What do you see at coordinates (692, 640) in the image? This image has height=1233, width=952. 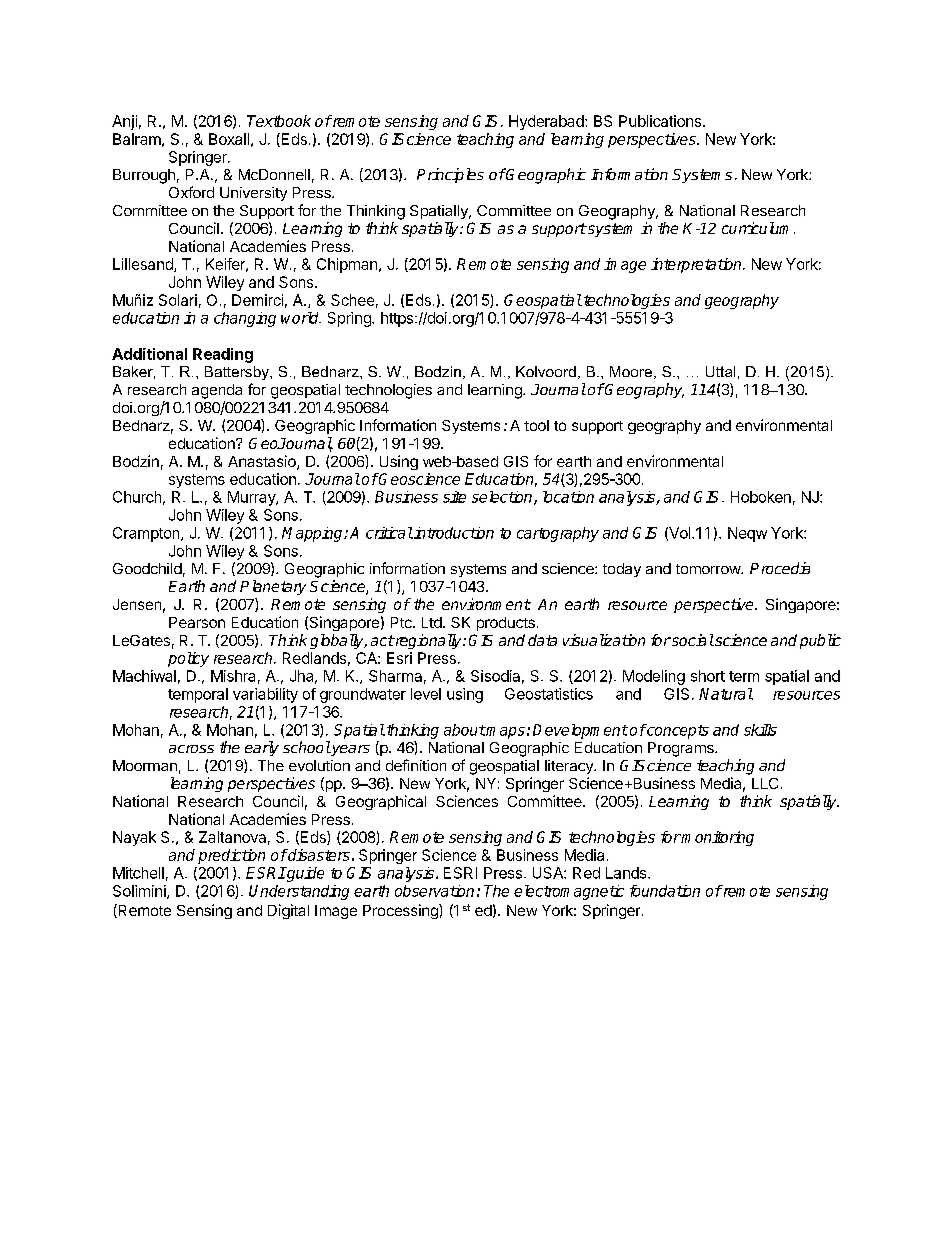 I see `social` at bounding box center [692, 640].
